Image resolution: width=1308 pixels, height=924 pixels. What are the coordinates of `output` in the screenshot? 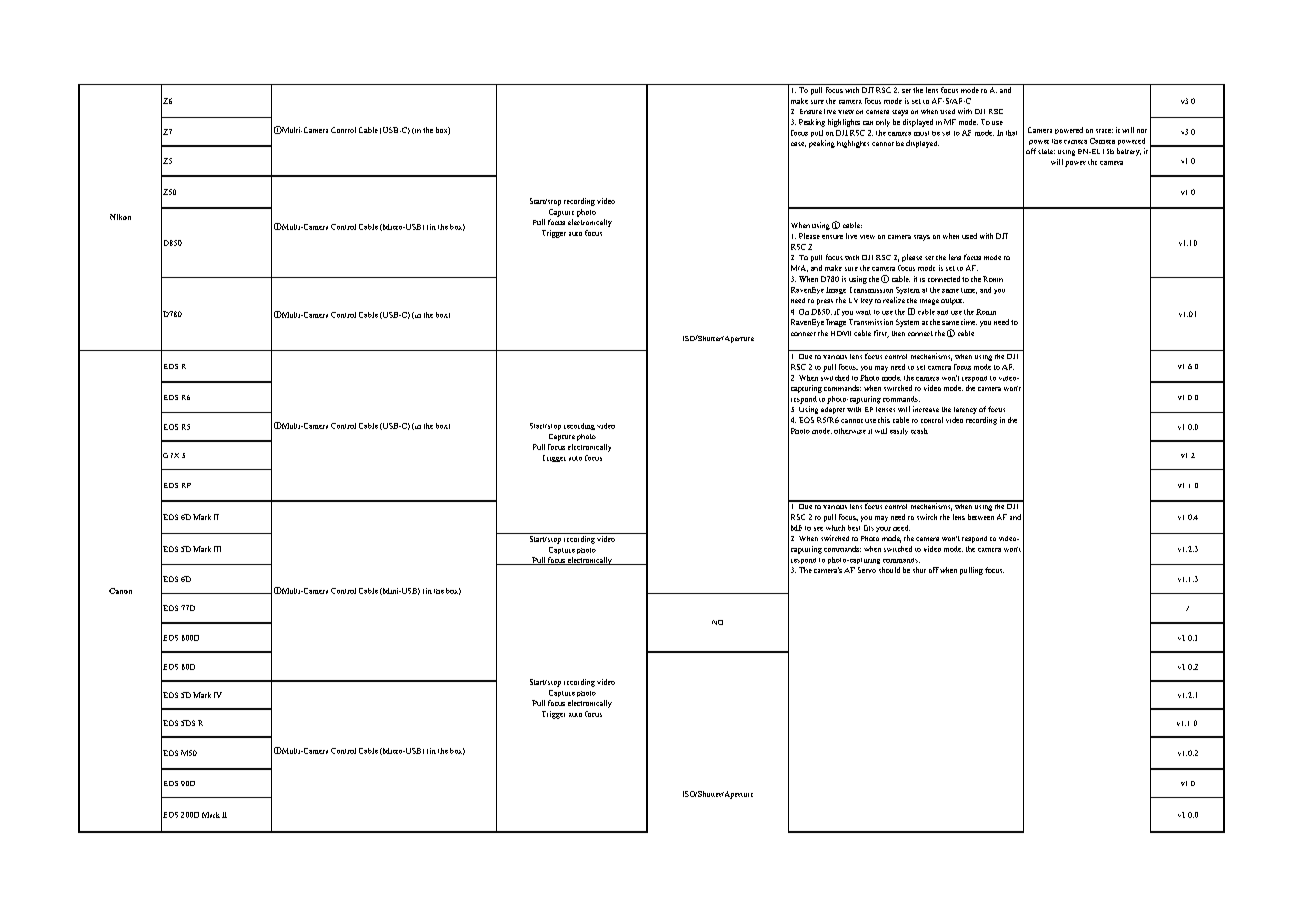 It's located at (952, 301).
